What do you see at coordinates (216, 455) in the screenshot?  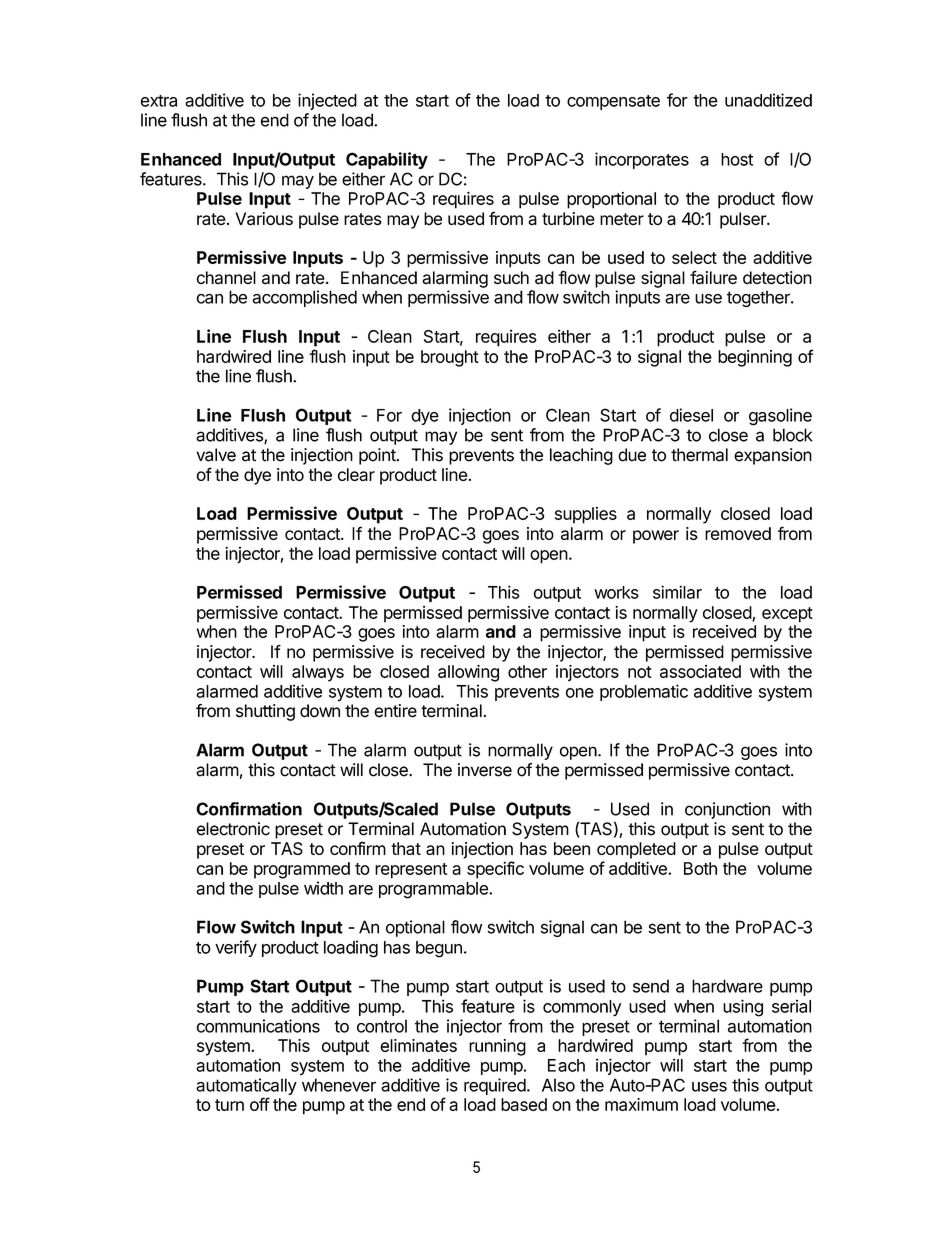 I see `valve` at bounding box center [216, 455].
